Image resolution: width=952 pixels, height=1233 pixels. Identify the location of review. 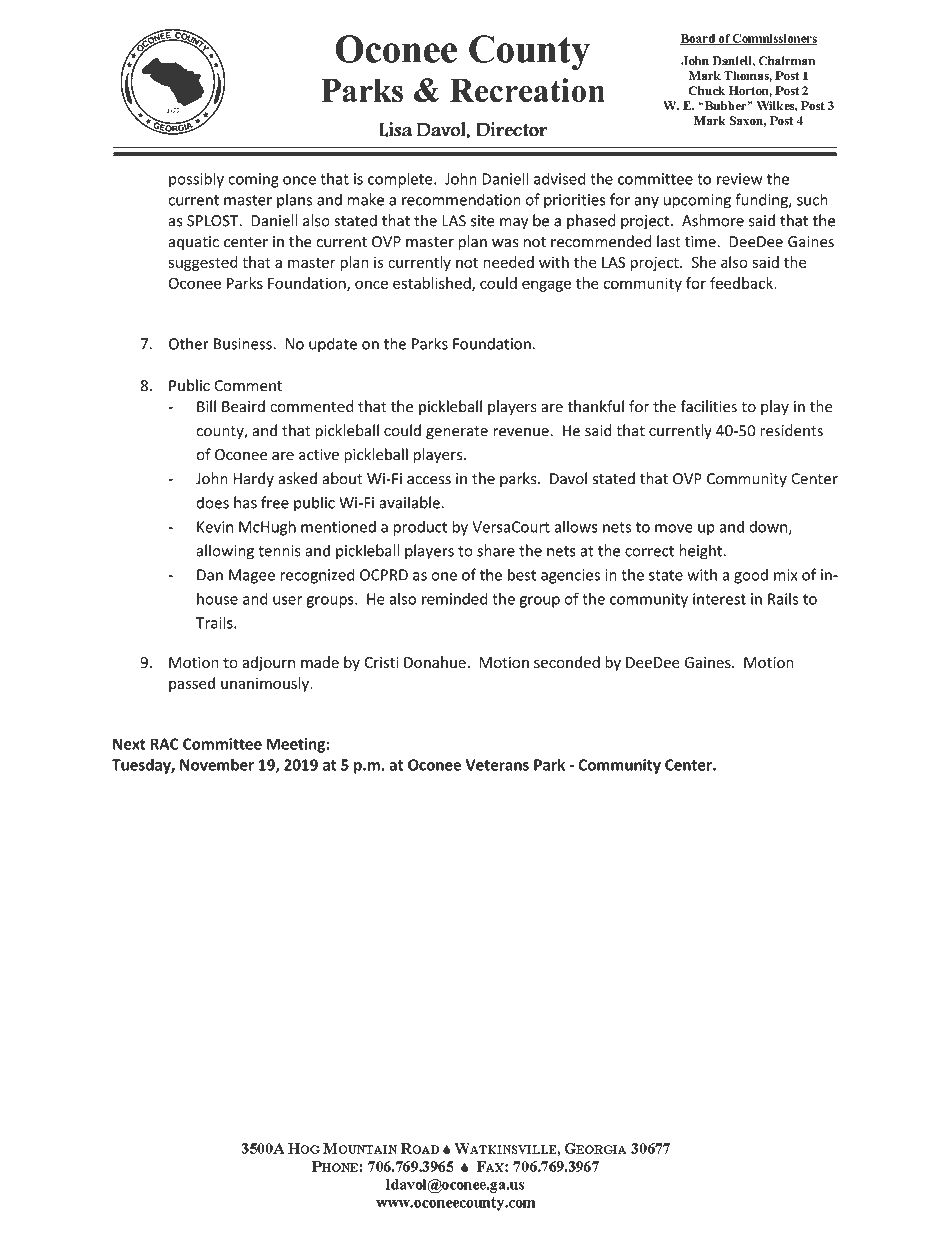
(740, 179).
